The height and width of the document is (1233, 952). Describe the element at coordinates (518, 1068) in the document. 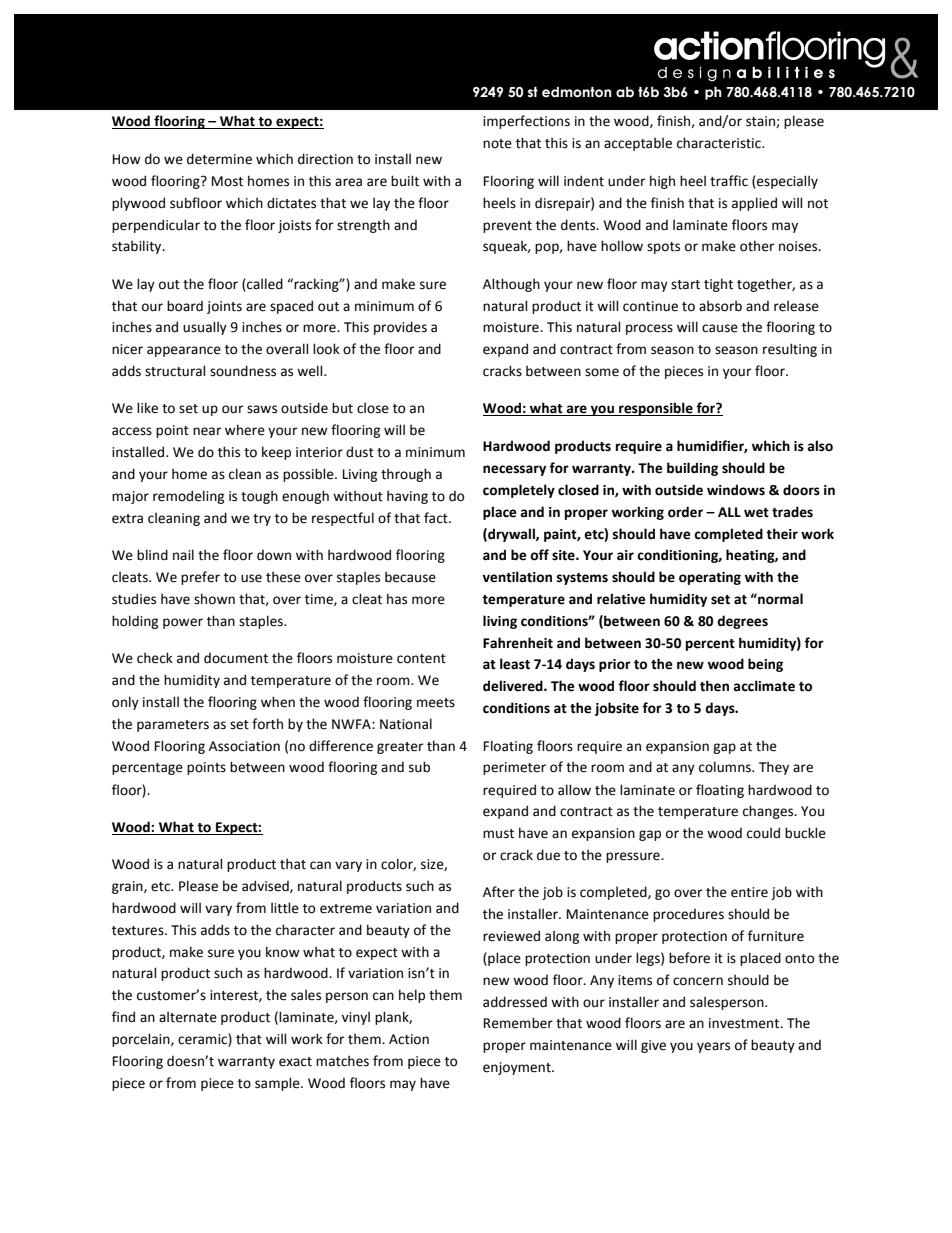

I see `enjoyment` at that location.
